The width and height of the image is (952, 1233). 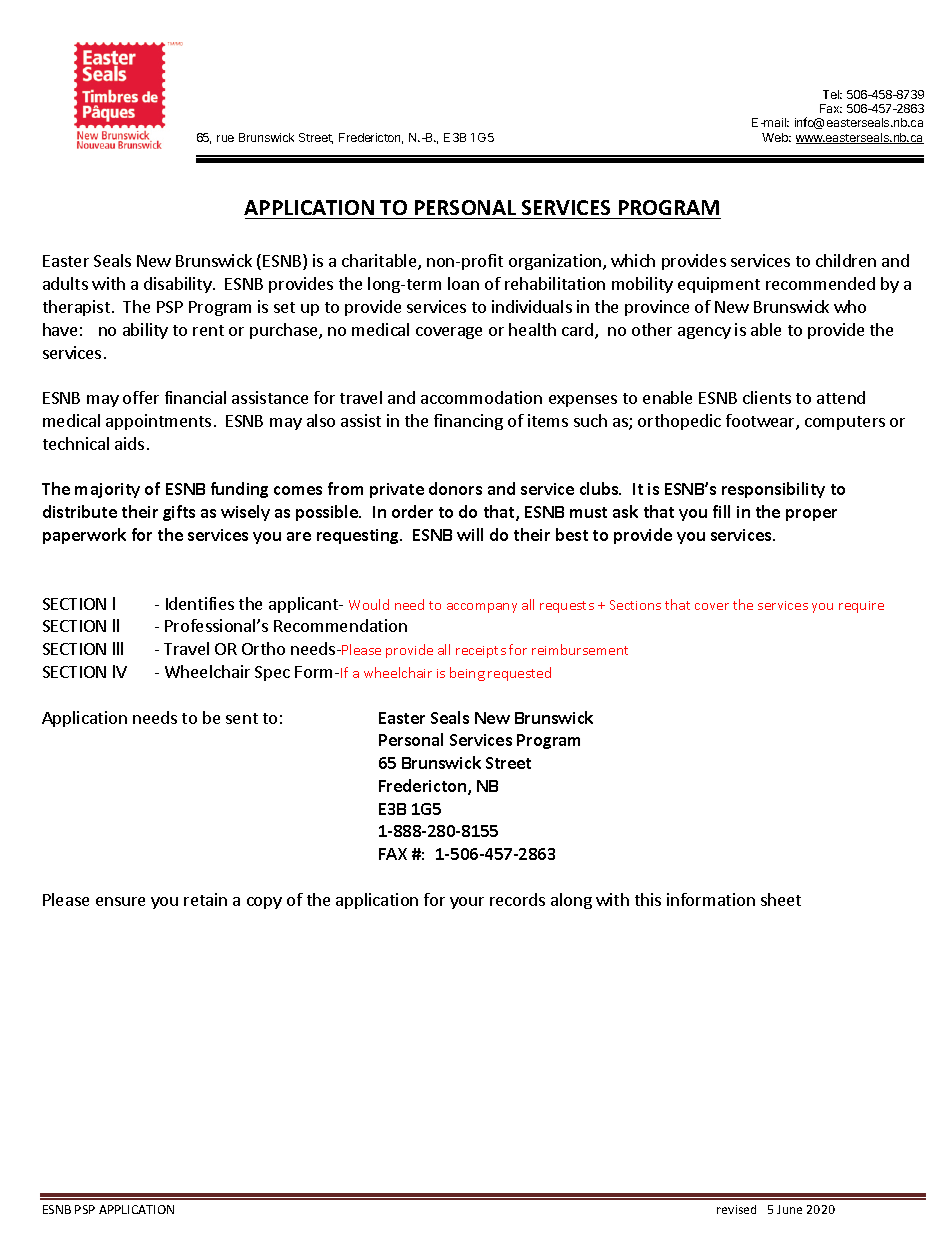 What do you see at coordinates (767, 397) in the image?
I see `clients` at bounding box center [767, 397].
